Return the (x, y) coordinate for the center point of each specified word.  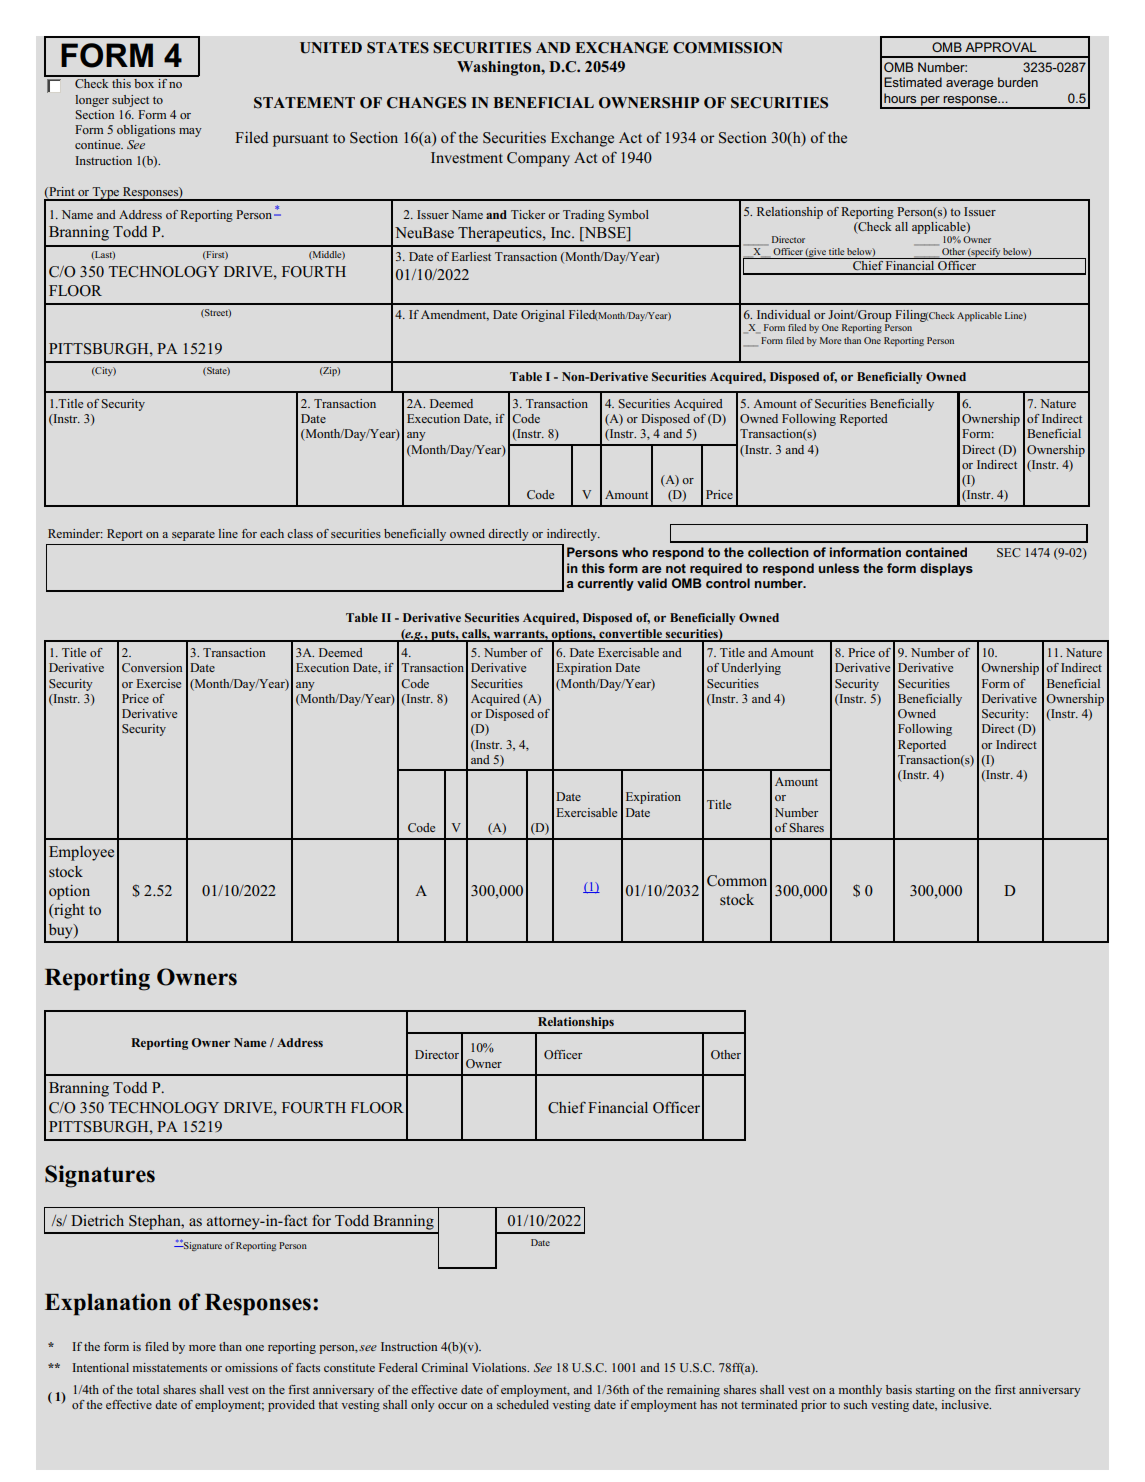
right (68, 911)
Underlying (751, 669)
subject (130, 101)
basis (899, 1389)
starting (935, 1391)
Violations (500, 1367)
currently (606, 584)
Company (538, 159)
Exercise (158, 683)
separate (193, 535)
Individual (783, 314)
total (147, 1389)
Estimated (913, 82)
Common (737, 881)
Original (543, 316)
